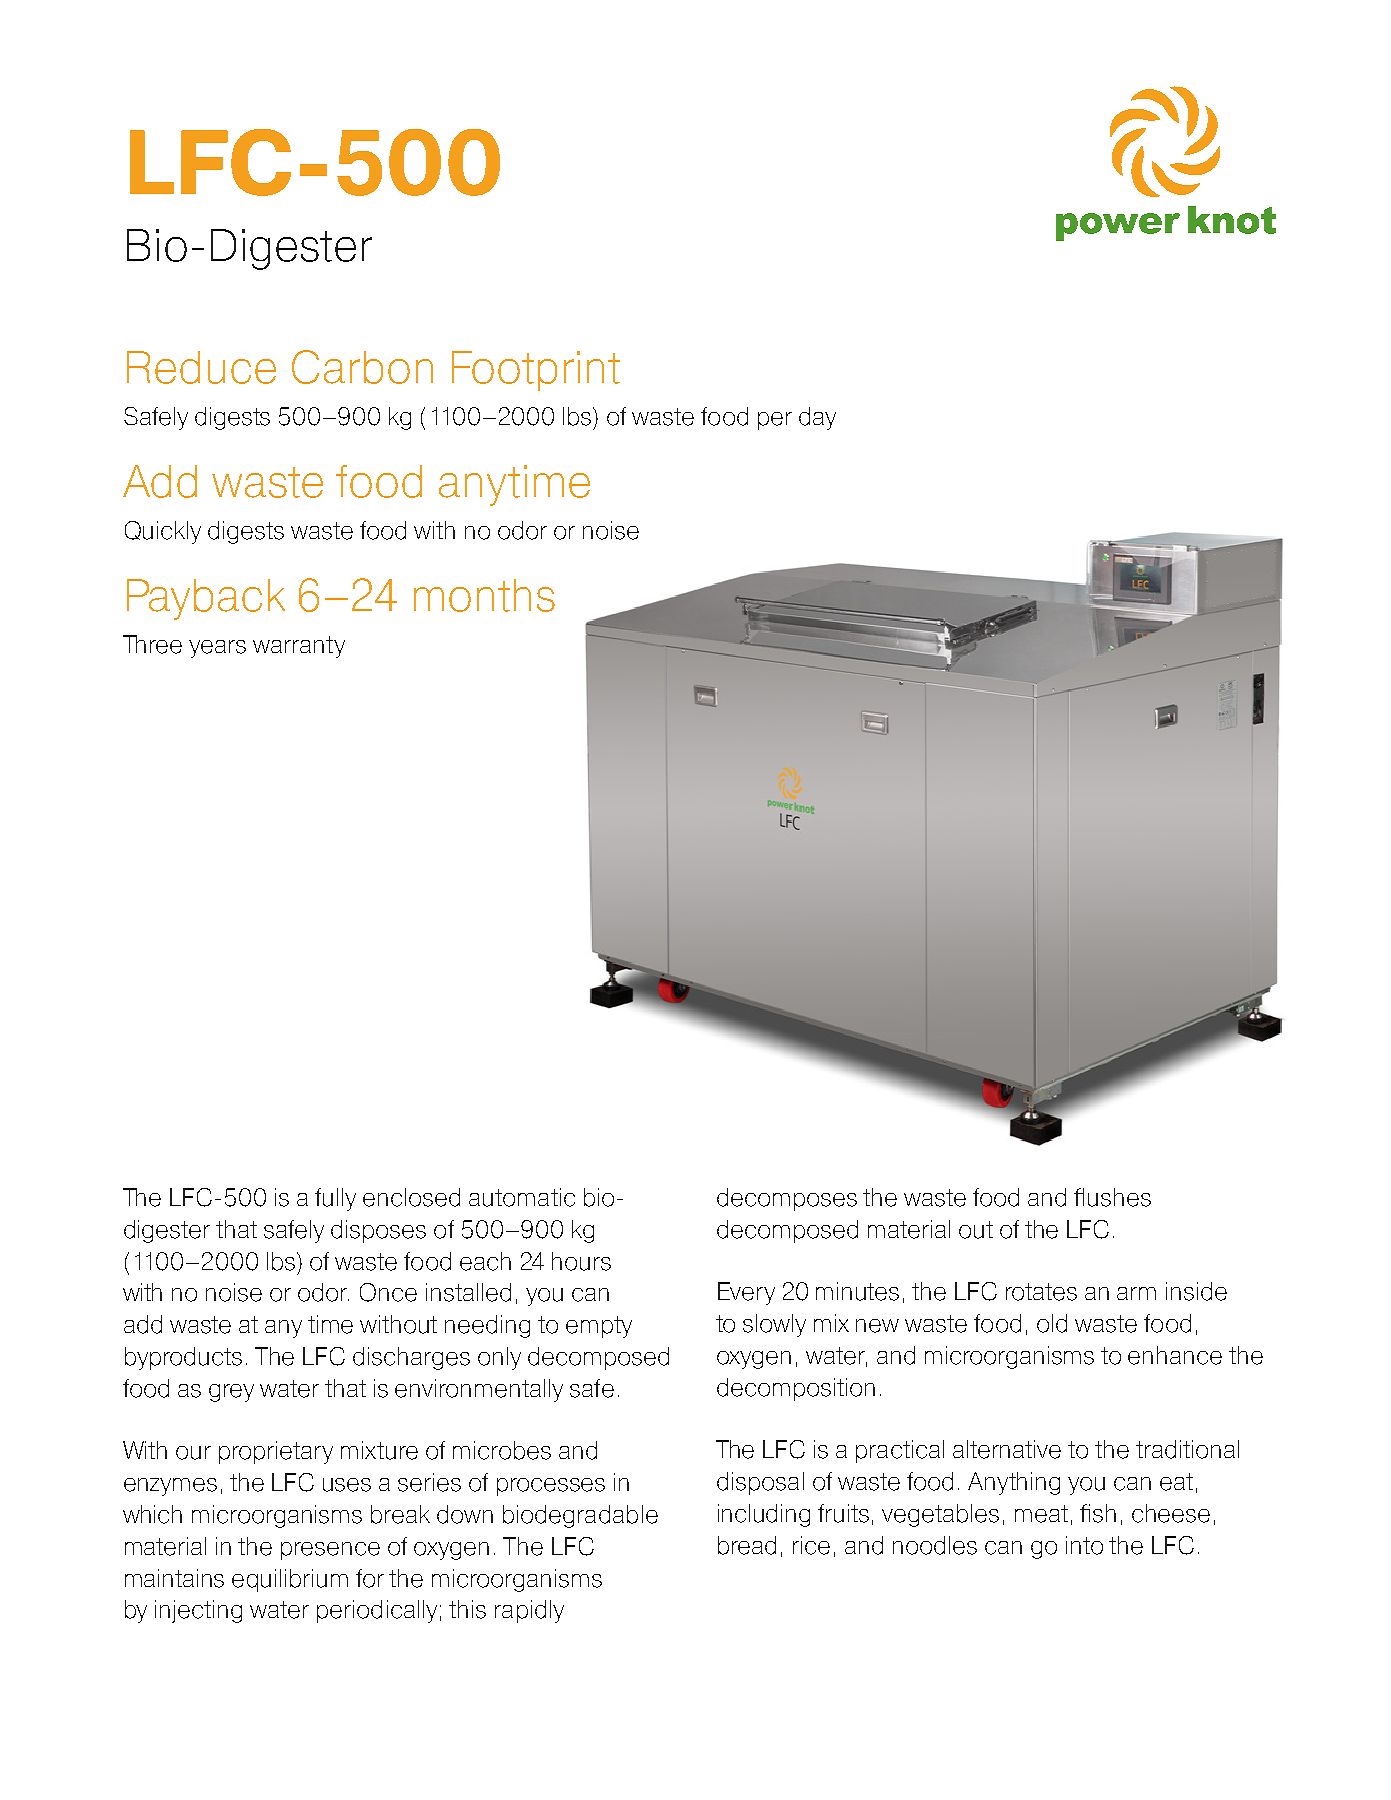 Image resolution: width=1391 pixels, height=1800 pixels. Describe the element at coordinates (335, 1199) in the page. I see `fully` at that location.
